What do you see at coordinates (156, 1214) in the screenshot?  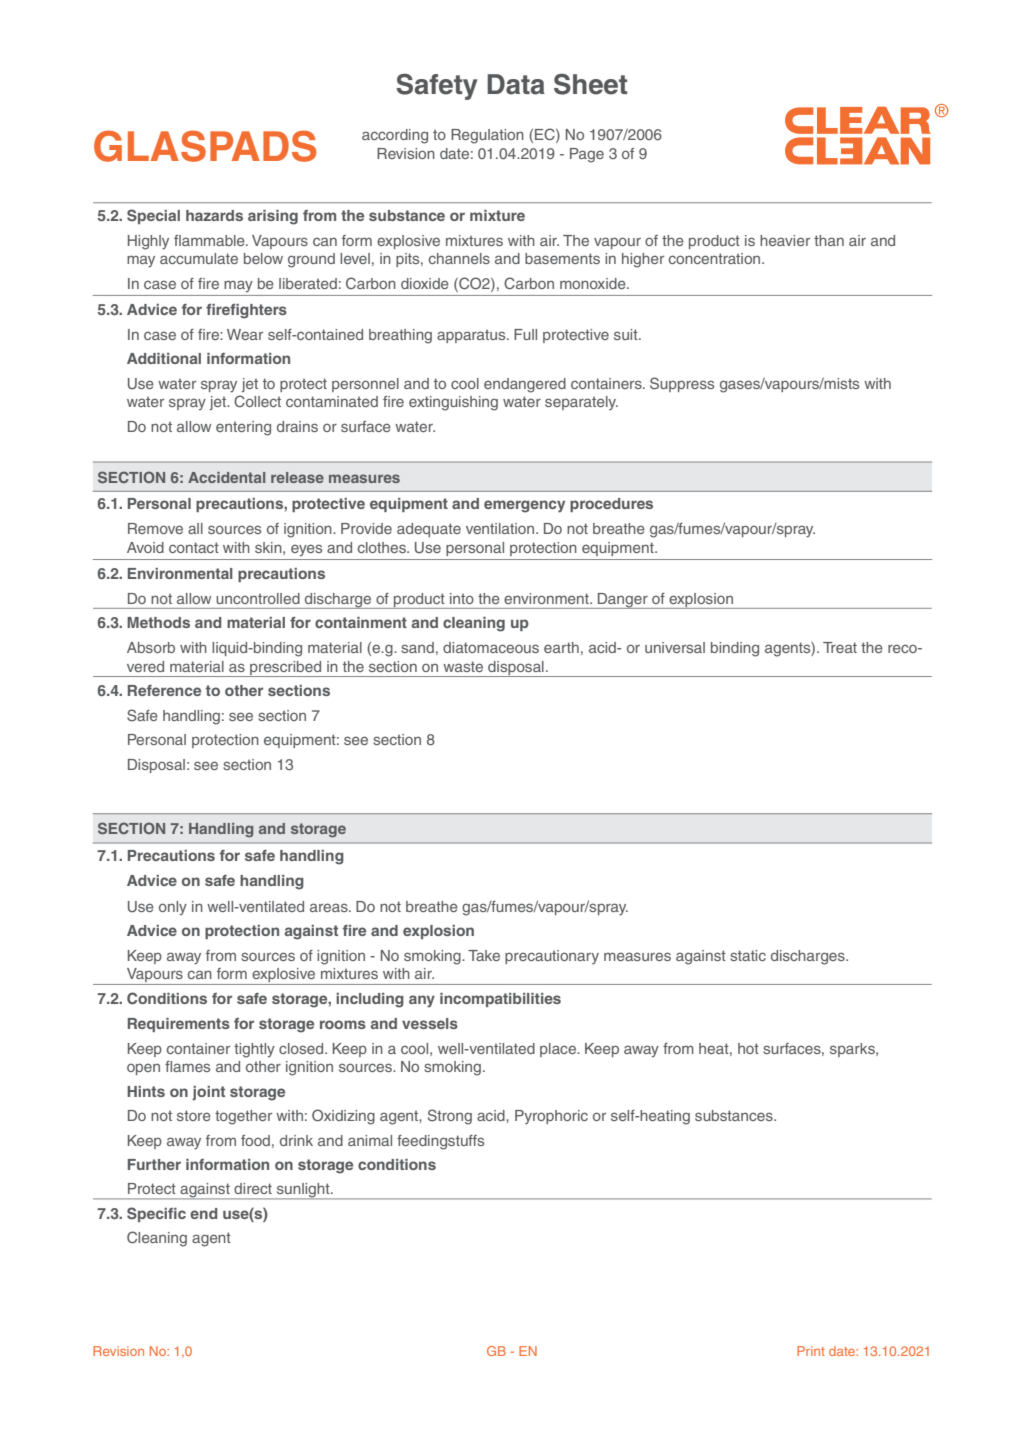 I see `Specific` at bounding box center [156, 1214].
